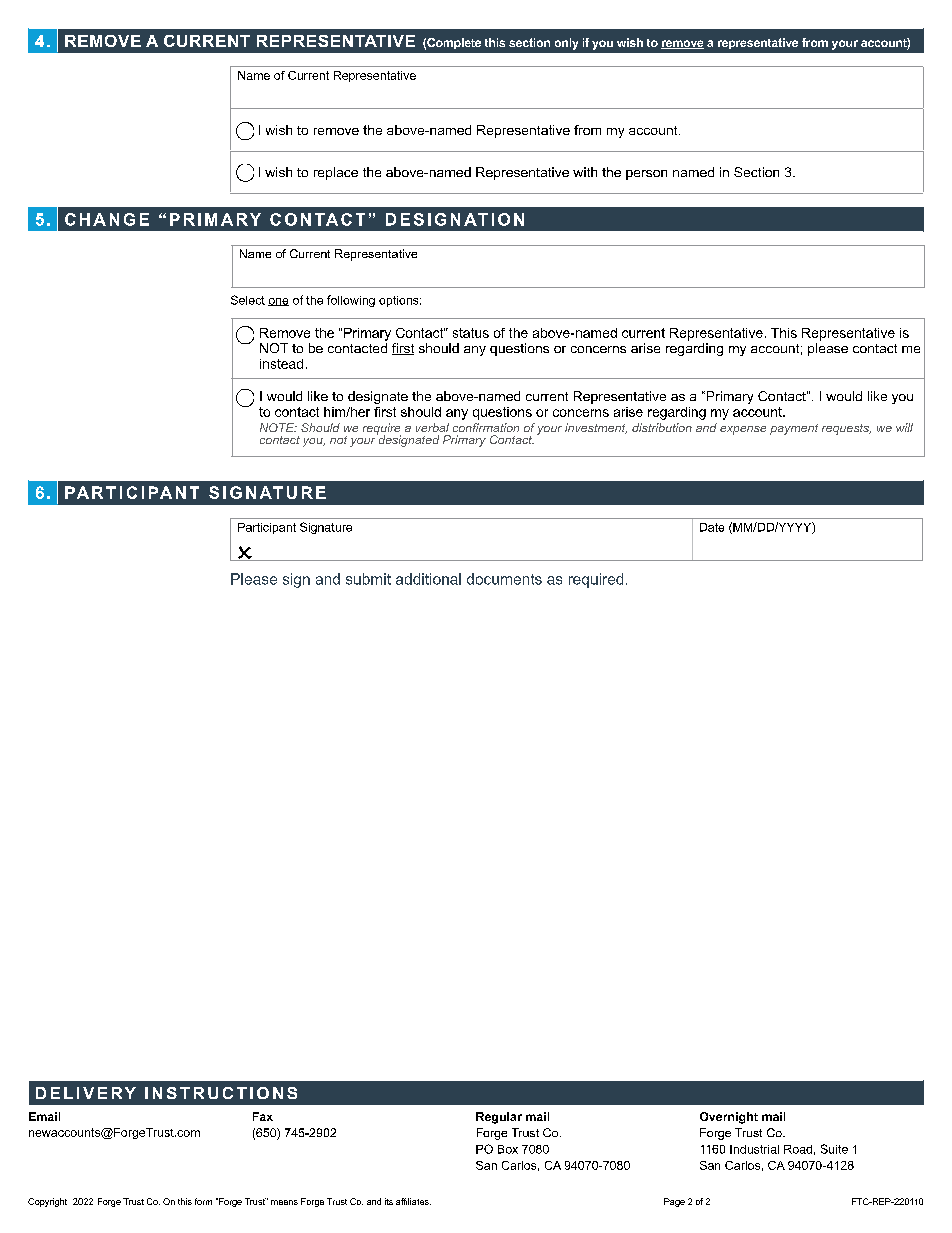 Image resolution: width=952 pixels, height=1233 pixels. I want to click on documents, so click(504, 579).
